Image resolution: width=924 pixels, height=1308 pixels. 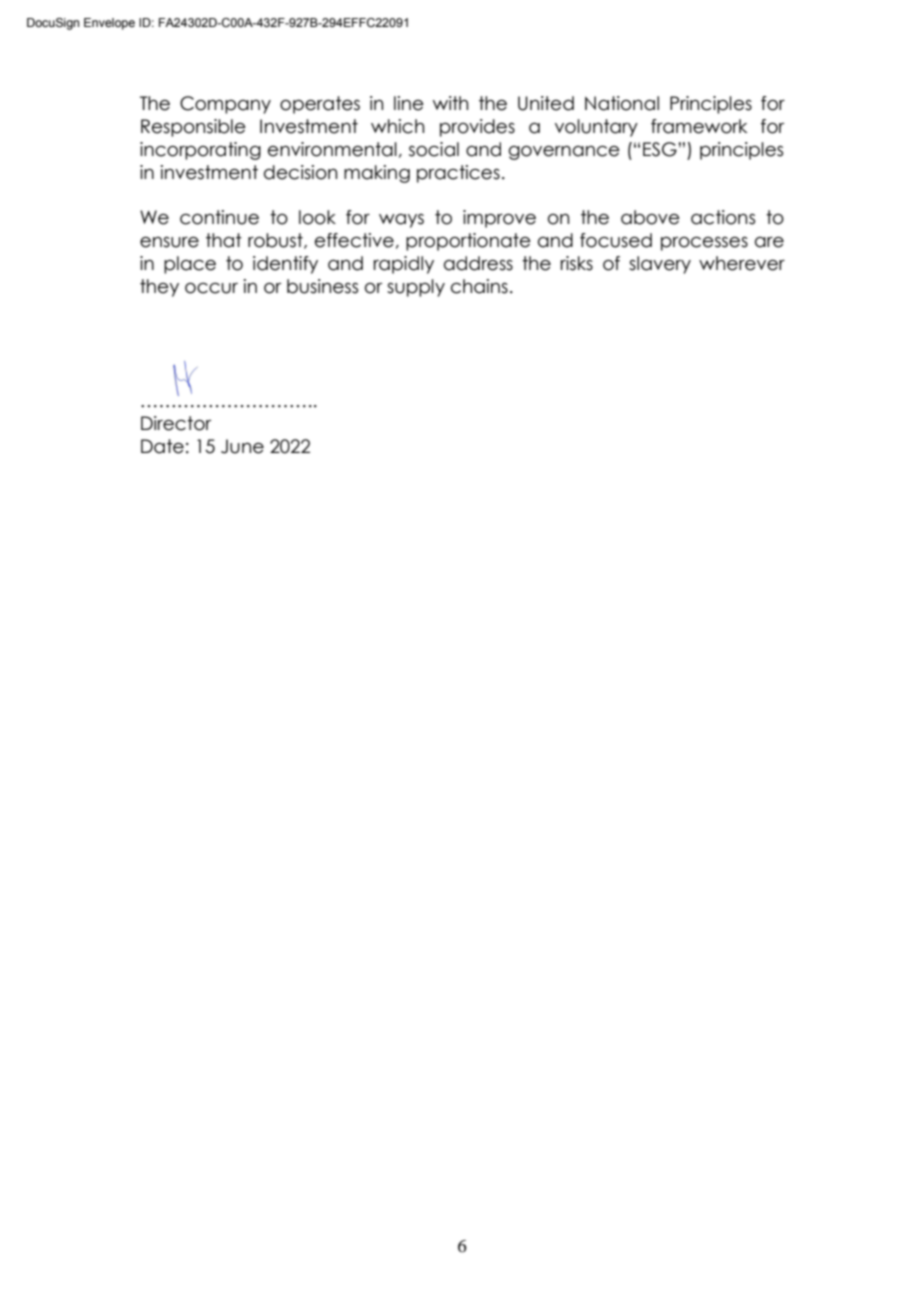 I want to click on address, so click(x=478, y=263).
